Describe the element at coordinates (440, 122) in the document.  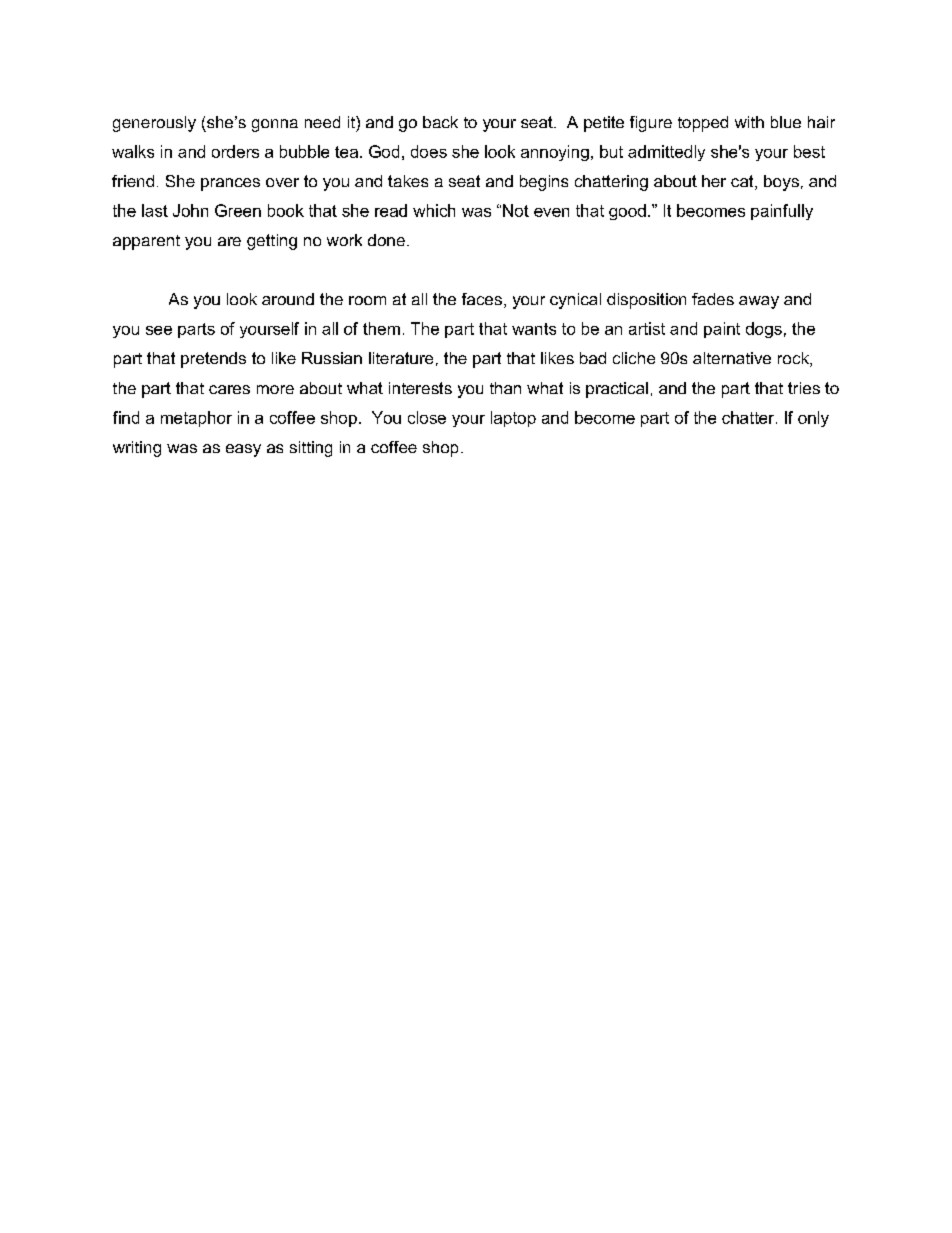
I see `back` at that location.
